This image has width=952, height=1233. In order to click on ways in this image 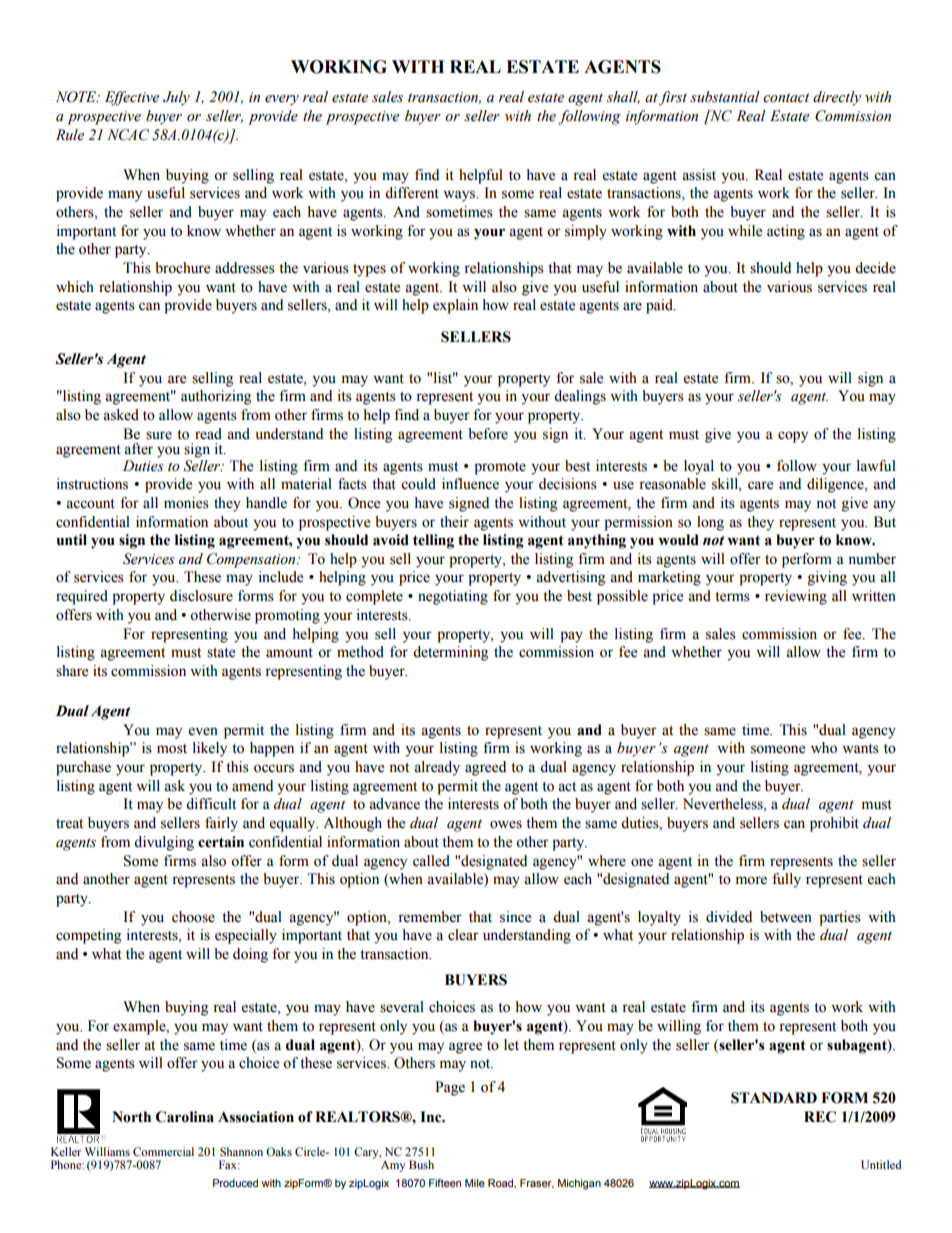, I will do `click(460, 196)`.
